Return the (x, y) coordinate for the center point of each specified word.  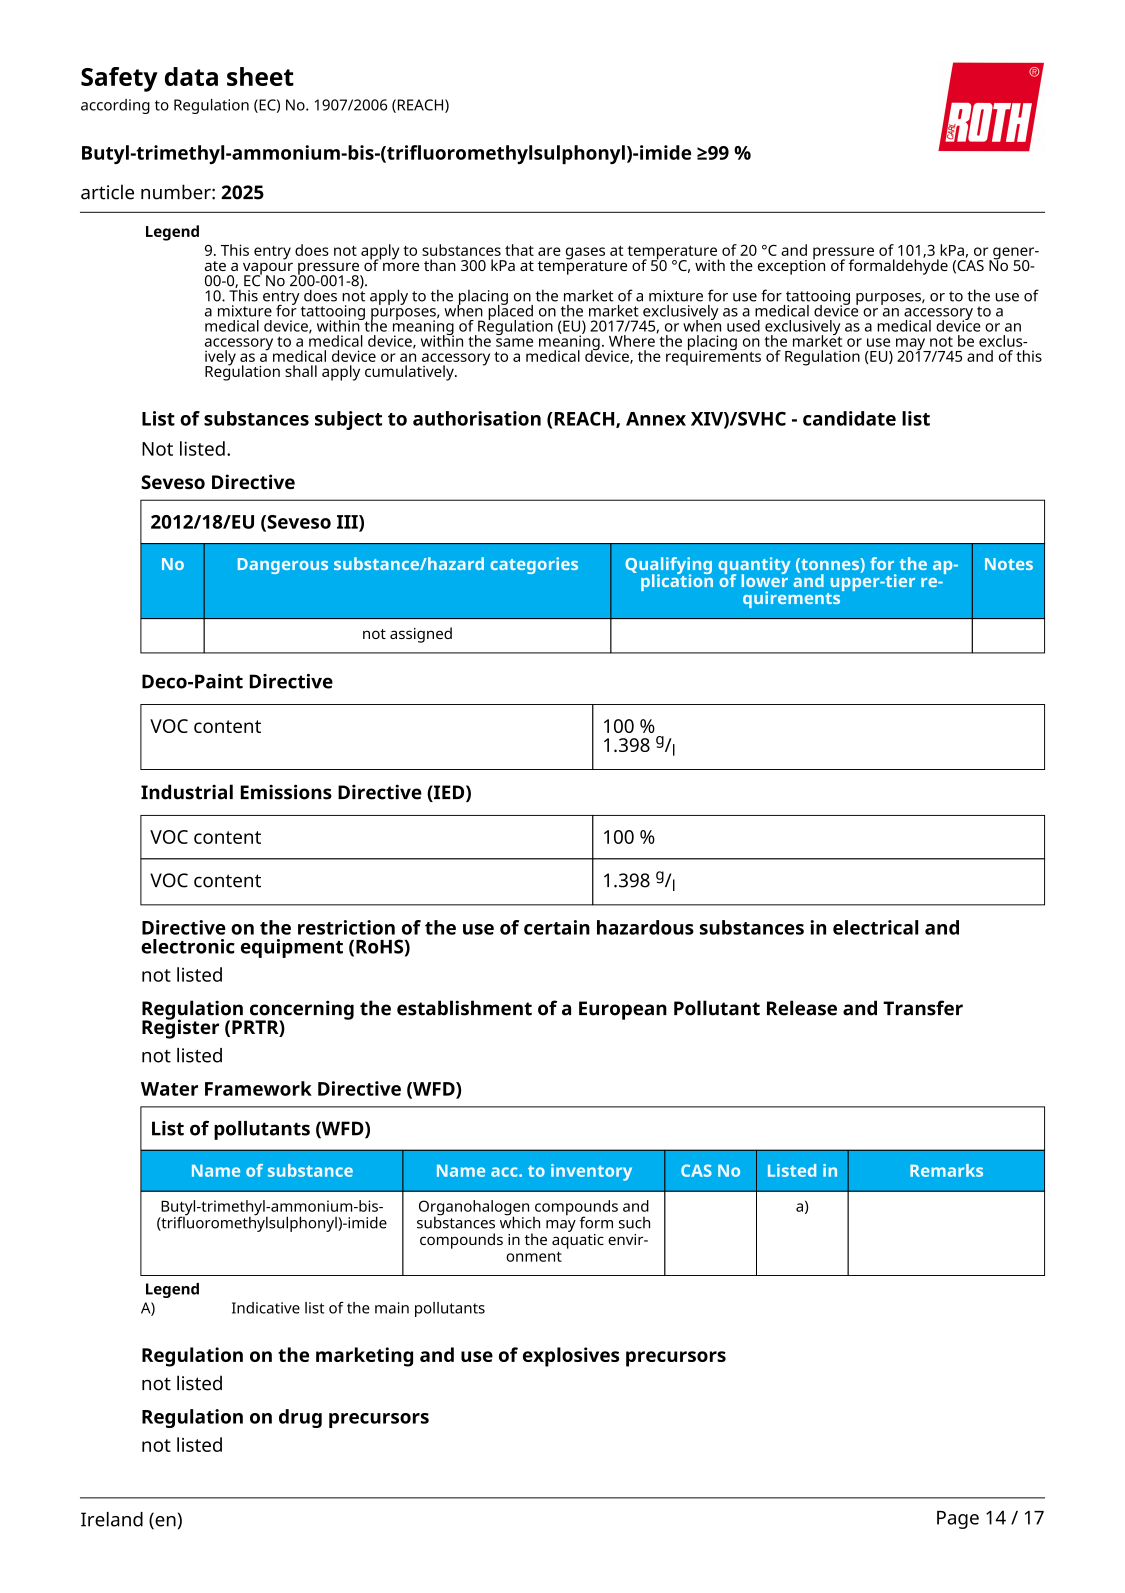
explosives (571, 1357)
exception (791, 266)
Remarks (946, 1170)
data (191, 76)
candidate (849, 418)
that (519, 250)
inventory (591, 1172)
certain (557, 927)
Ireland (112, 1519)
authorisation (477, 418)
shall (301, 371)
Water (169, 1089)
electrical (875, 927)
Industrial (187, 792)
